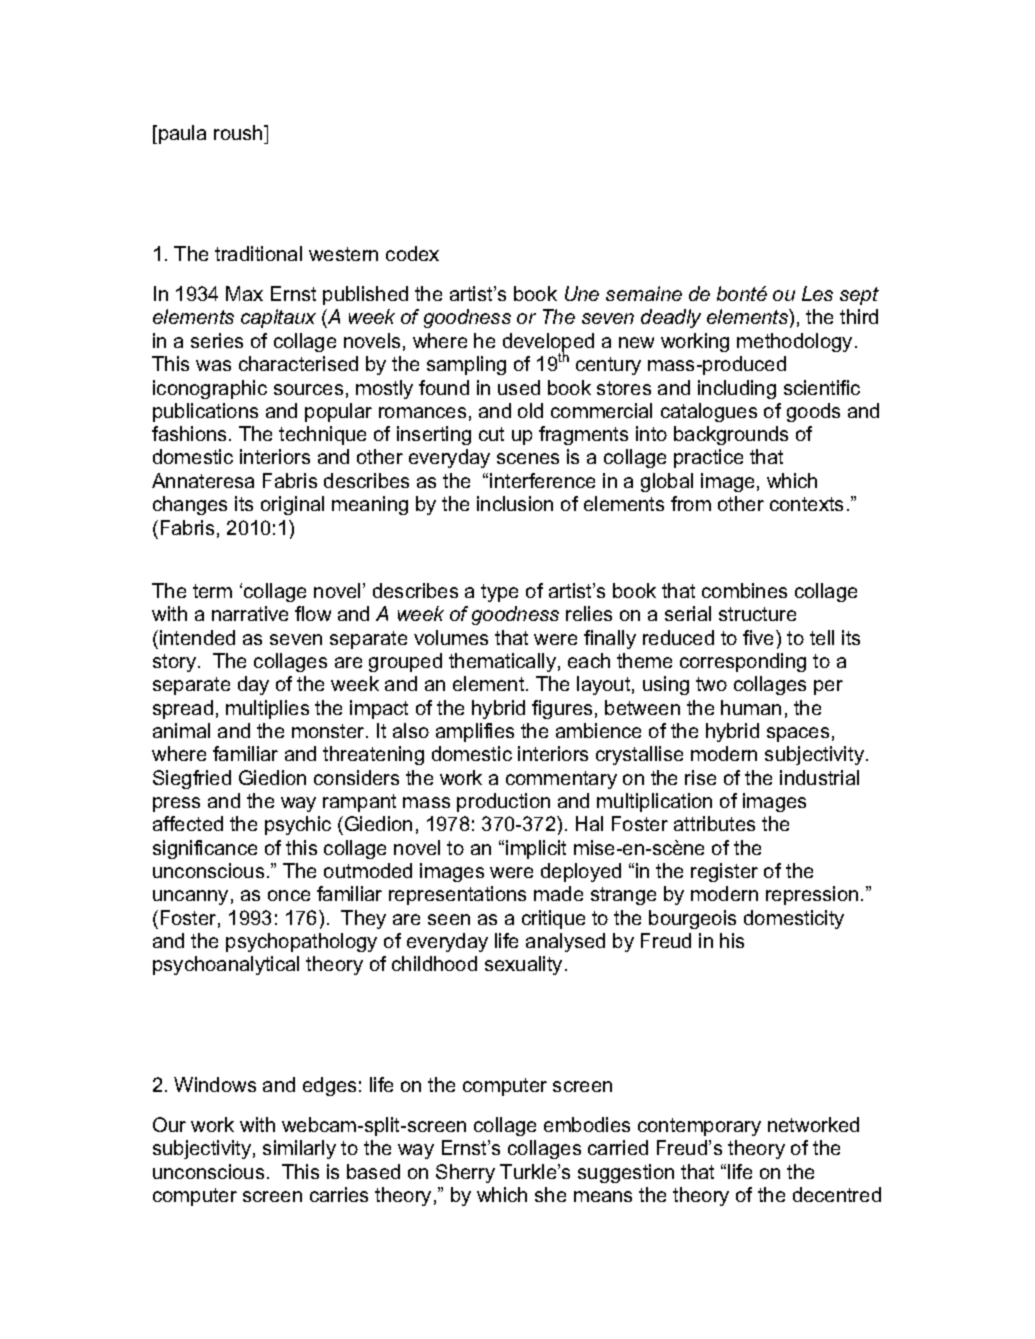 This screenshot has height=1339, width=1035. I want to click on critique, so click(553, 919).
